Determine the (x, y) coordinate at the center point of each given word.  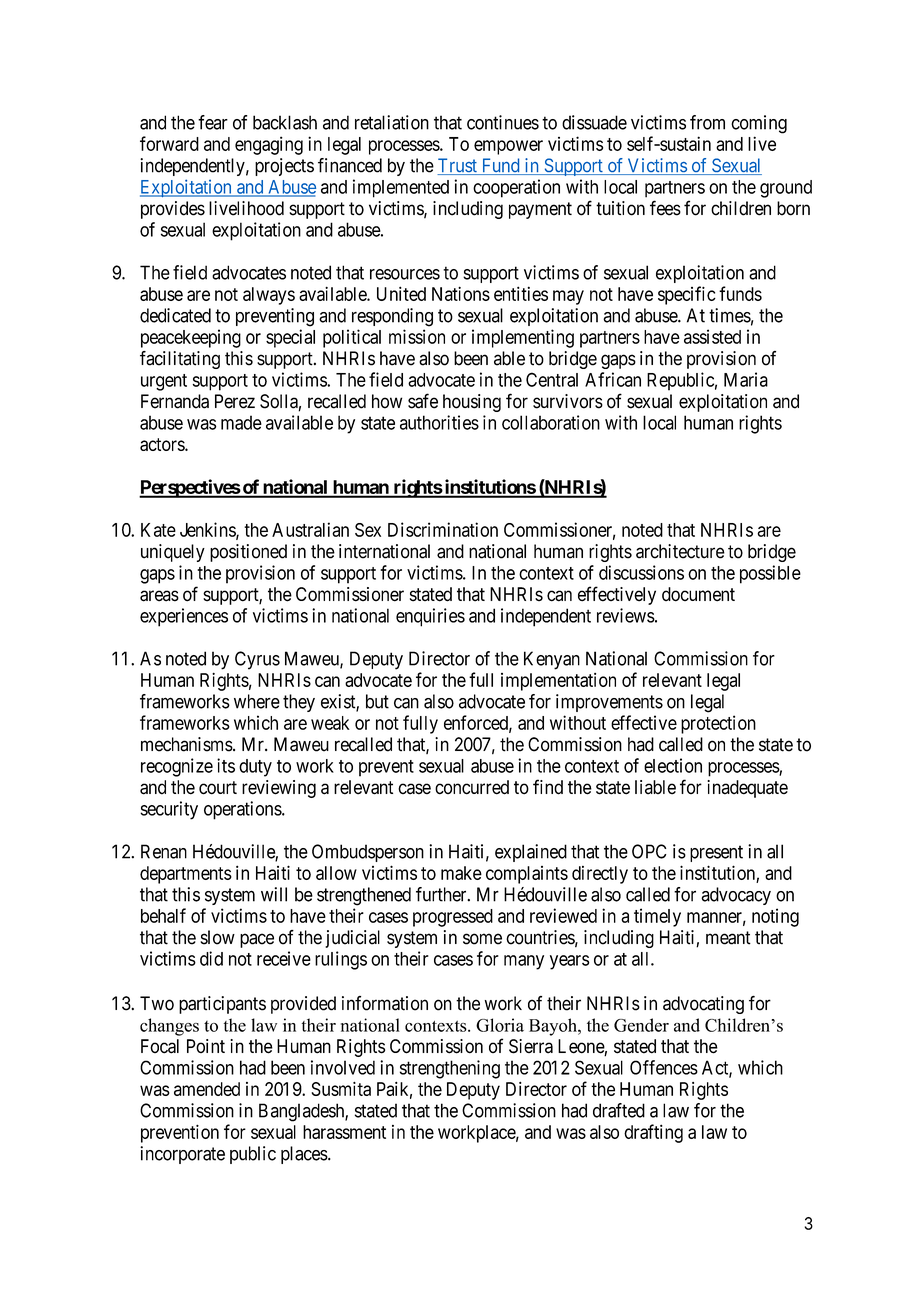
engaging (269, 145)
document (698, 594)
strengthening (450, 1069)
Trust (458, 166)
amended (207, 1089)
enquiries (430, 617)
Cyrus (257, 660)
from (707, 122)
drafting (653, 1133)
